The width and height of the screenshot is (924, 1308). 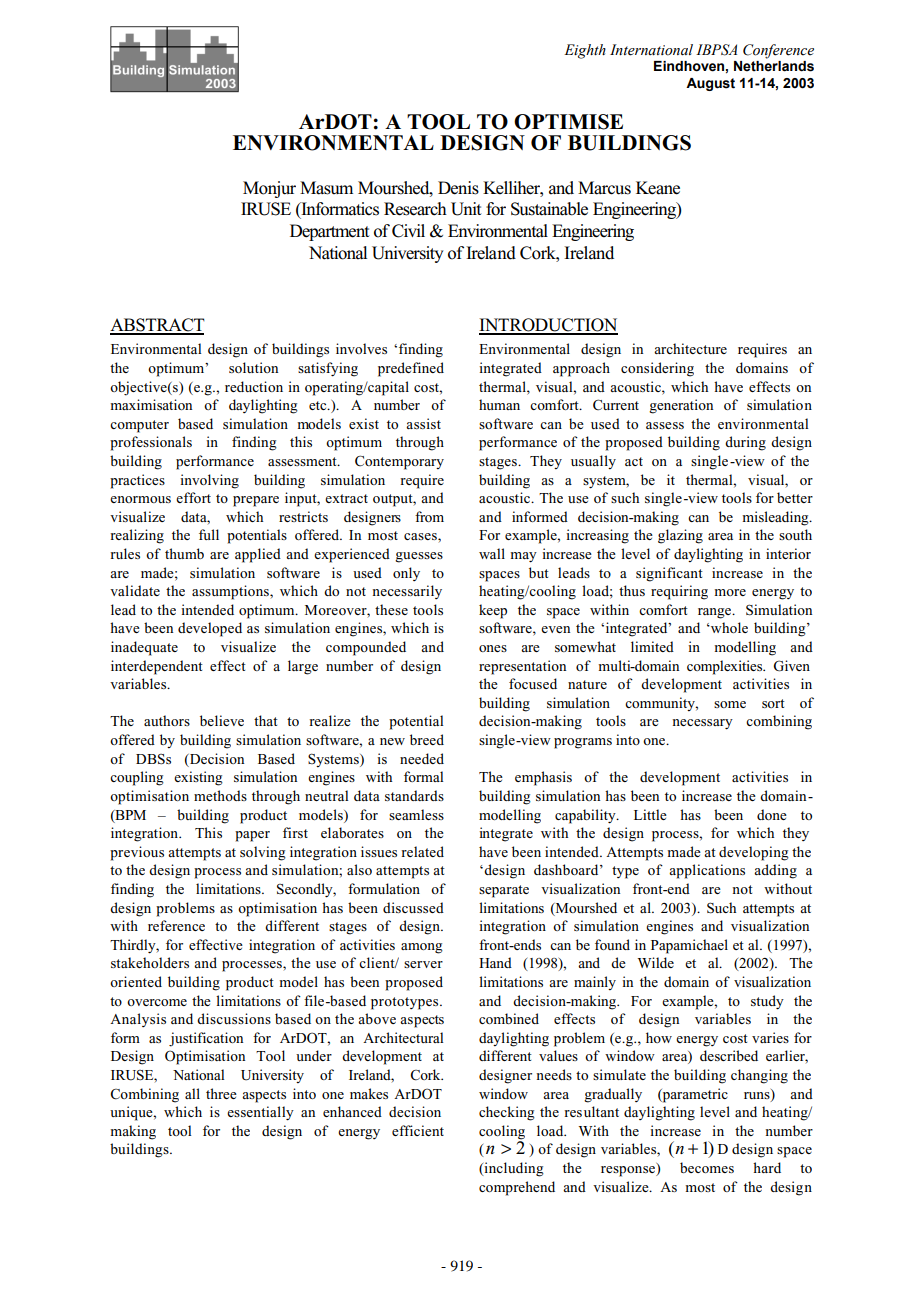 I want to click on August, so click(x=710, y=84).
